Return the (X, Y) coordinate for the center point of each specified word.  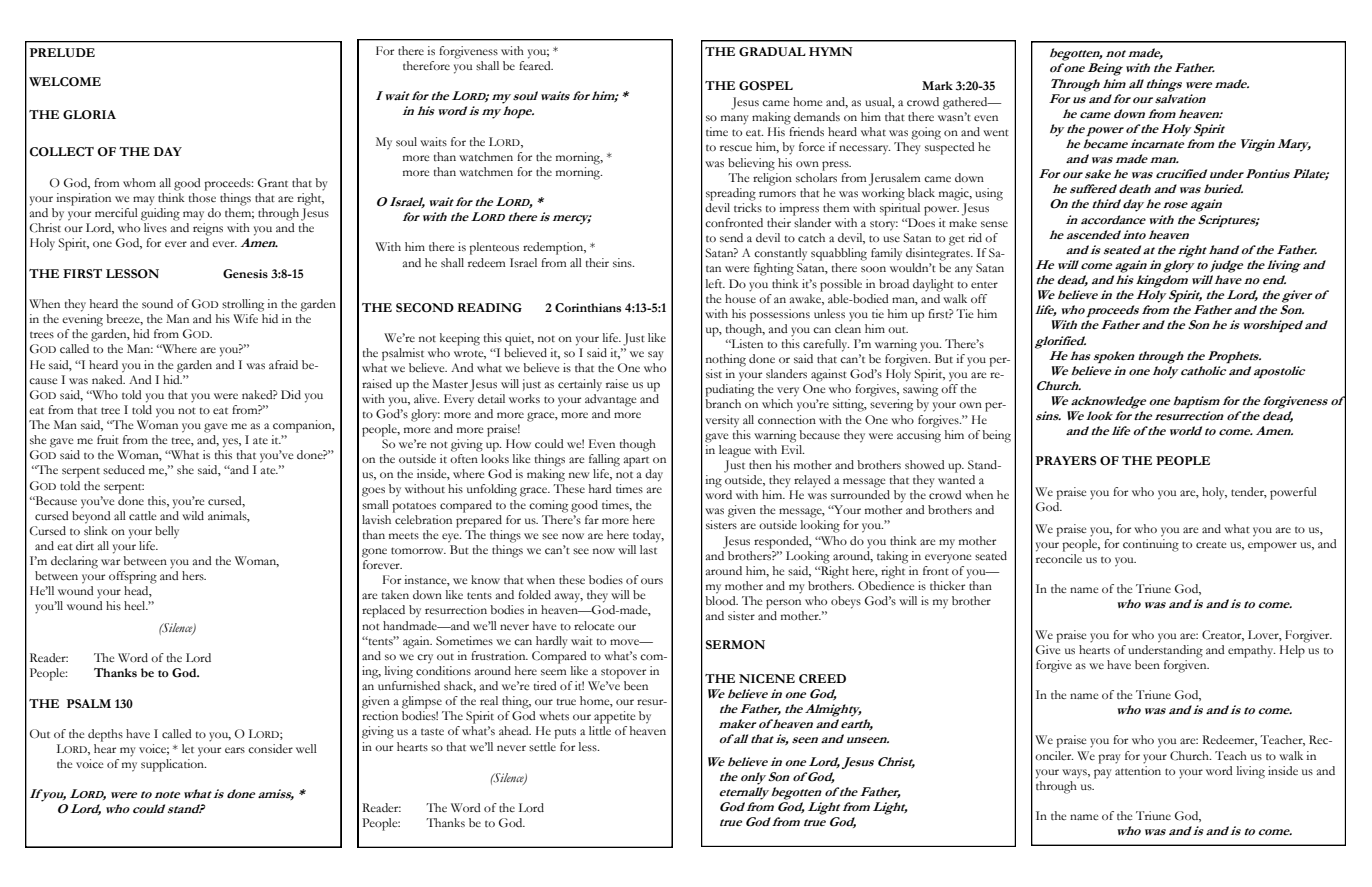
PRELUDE (62, 52)
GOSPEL (766, 86)
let (188, 748)
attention (1138, 770)
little (600, 730)
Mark (937, 85)
